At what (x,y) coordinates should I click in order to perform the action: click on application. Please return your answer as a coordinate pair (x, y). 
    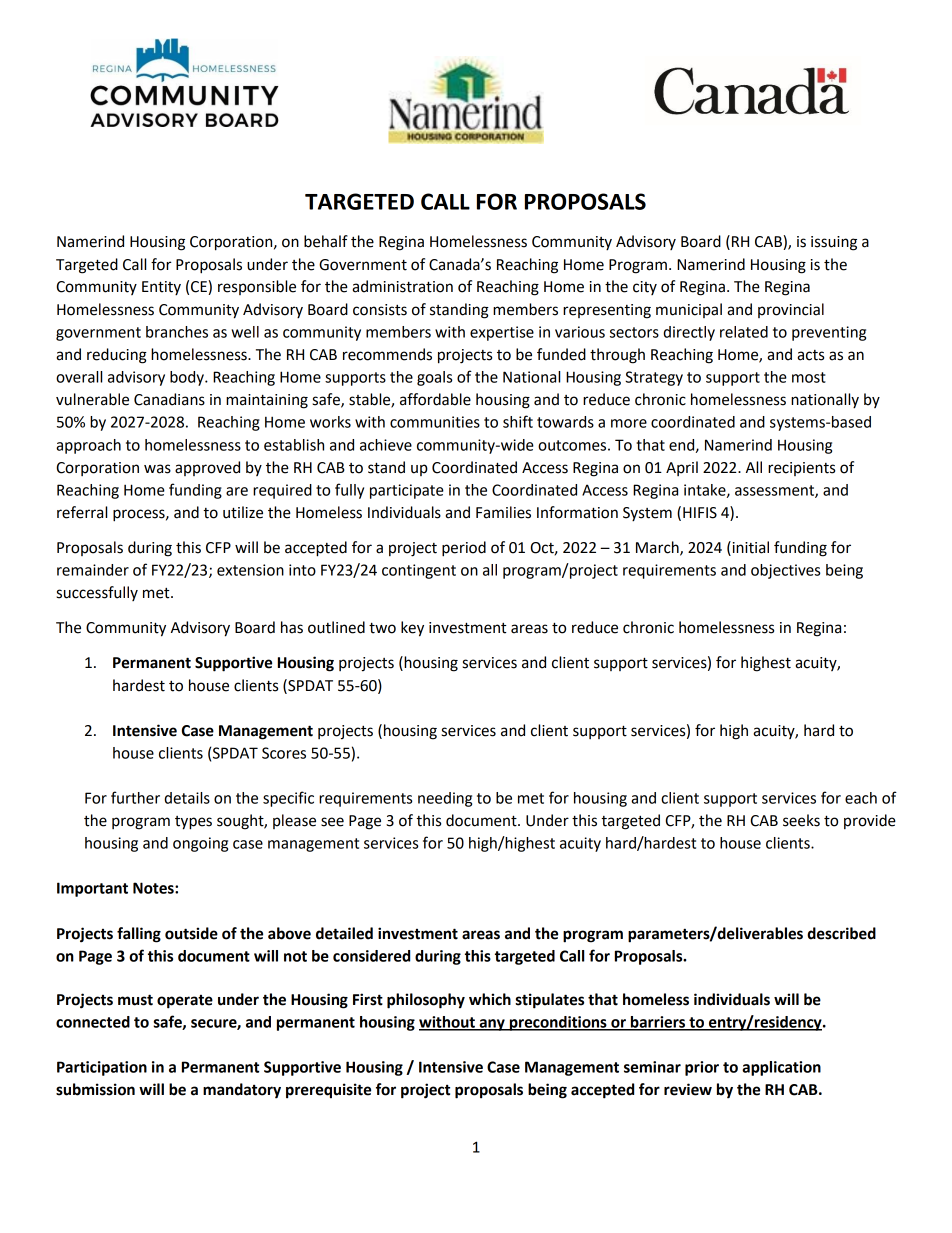
    Looking at the image, I should click on (781, 1068).
